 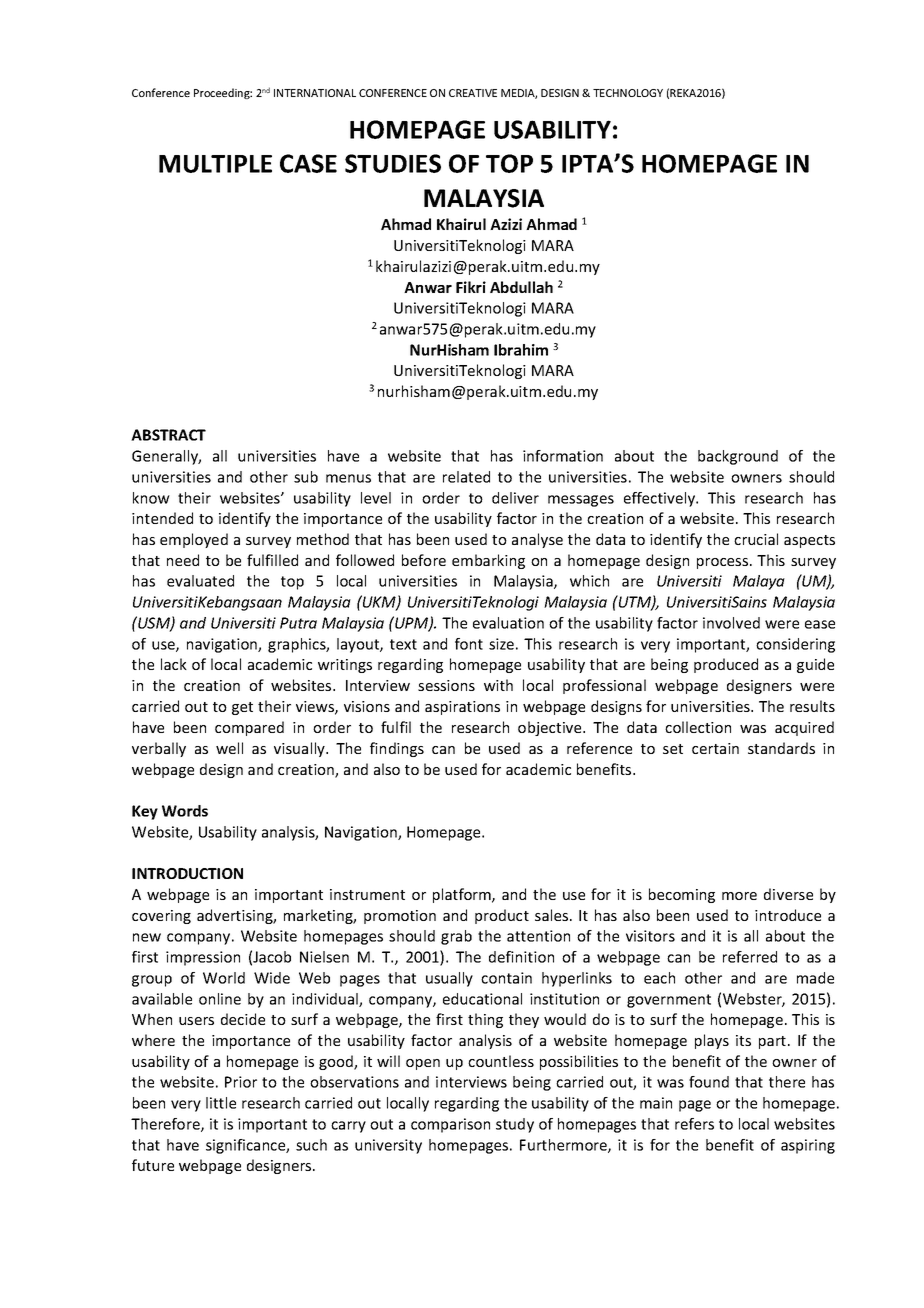 What do you see at coordinates (221, 1103) in the page?
I see `little` at bounding box center [221, 1103].
